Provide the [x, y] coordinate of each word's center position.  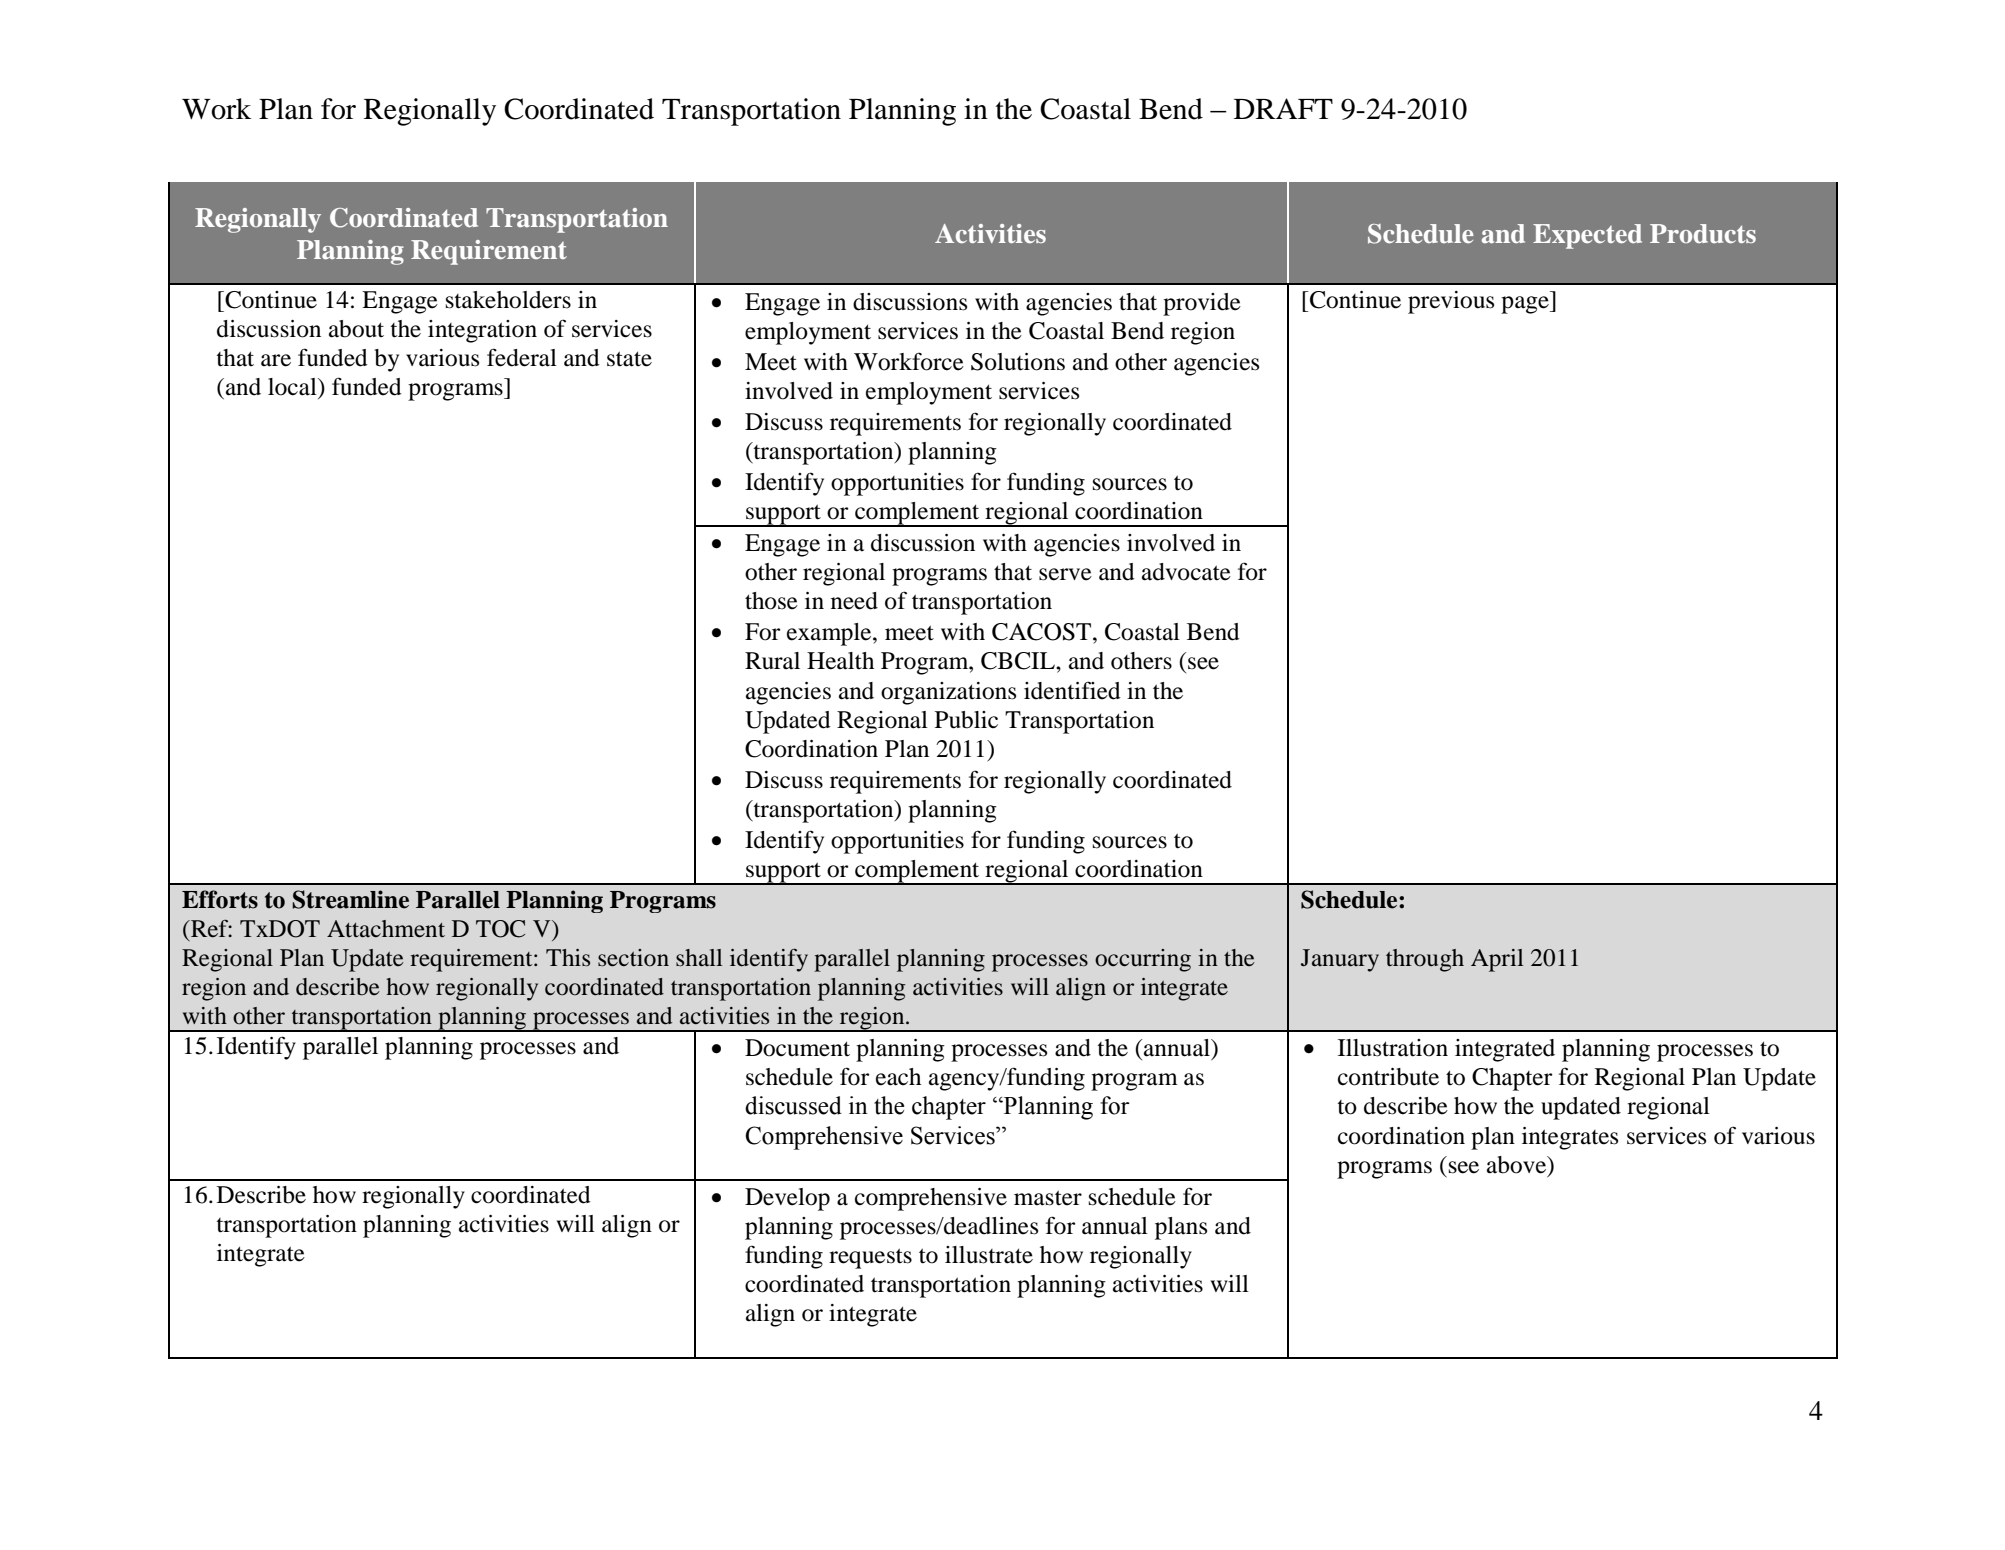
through [1425, 960]
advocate [1186, 572]
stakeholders [508, 300]
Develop [787, 1199]
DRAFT [1283, 108]
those [771, 601]
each [898, 1077]
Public [966, 720]
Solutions [1018, 362]
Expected [1587, 236]
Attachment [386, 929]
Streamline [350, 899]
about [356, 329]
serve [1065, 574]
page [1526, 305]
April [1497, 960]
